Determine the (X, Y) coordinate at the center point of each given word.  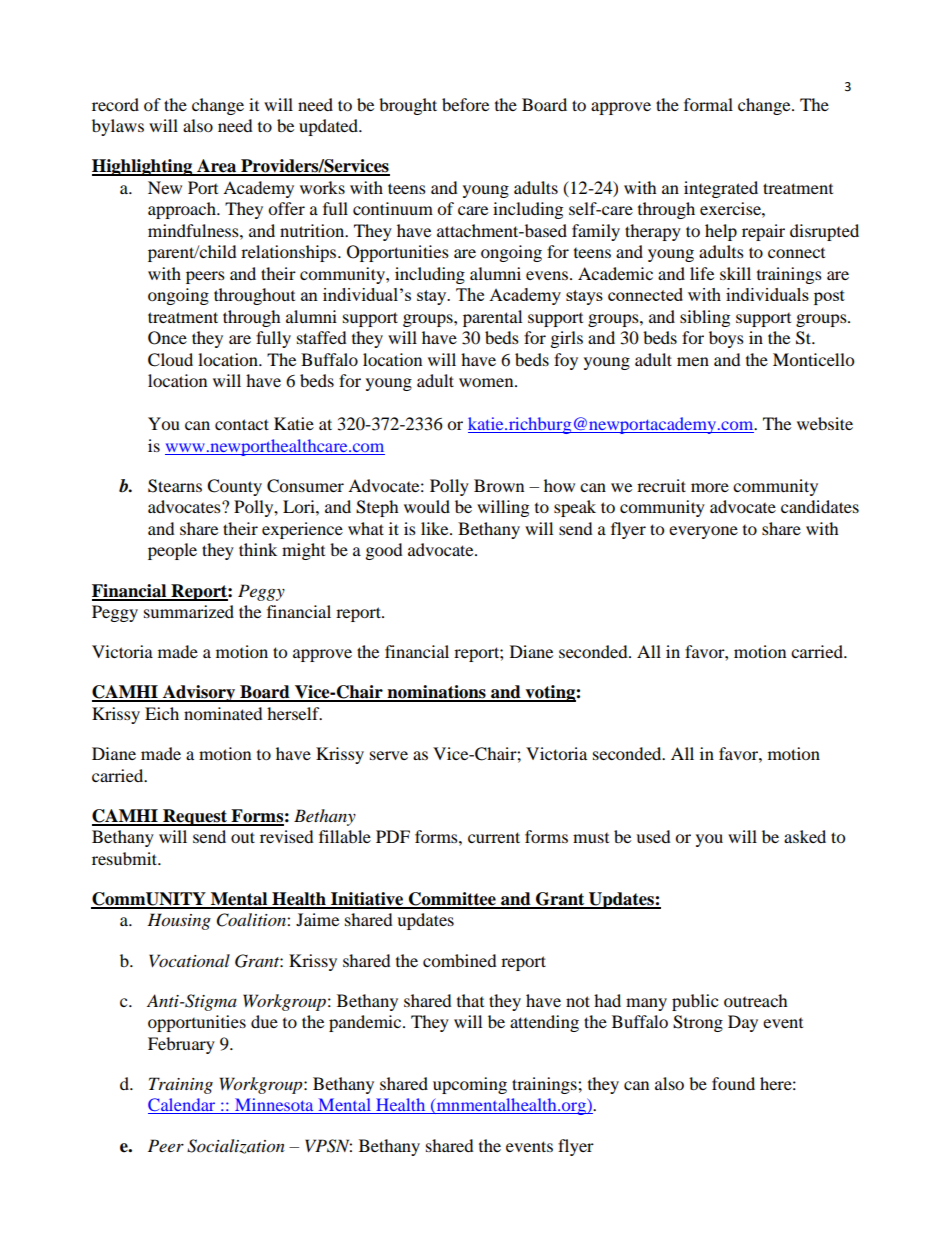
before (465, 104)
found (733, 1083)
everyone (703, 532)
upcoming (470, 1085)
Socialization (236, 1146)
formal (708, 104)
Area (217, 167)
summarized (189, 611)
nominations (436, 693)
